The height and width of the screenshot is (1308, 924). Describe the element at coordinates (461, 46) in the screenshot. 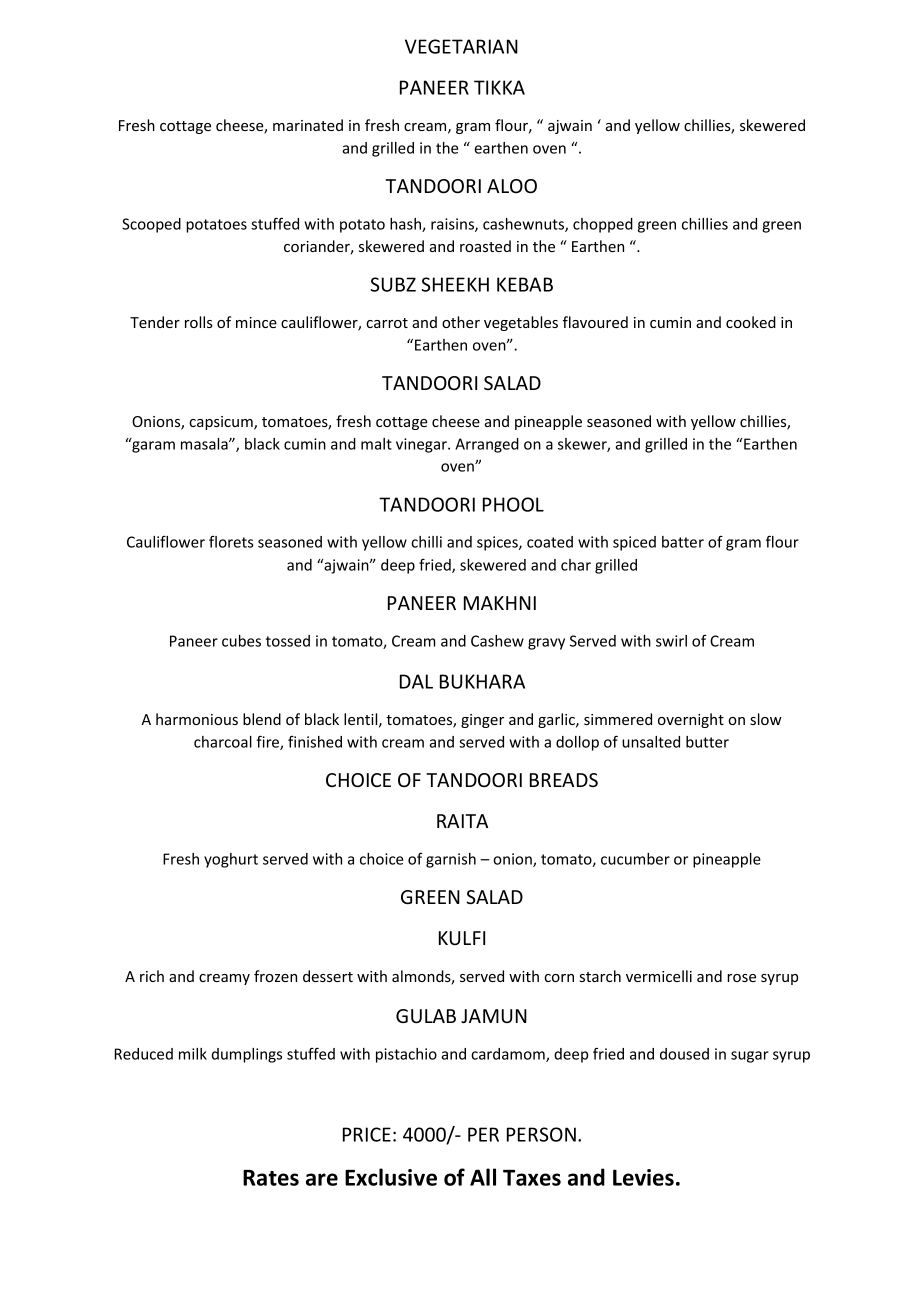

I see `VEGETARIAN` at that location.
